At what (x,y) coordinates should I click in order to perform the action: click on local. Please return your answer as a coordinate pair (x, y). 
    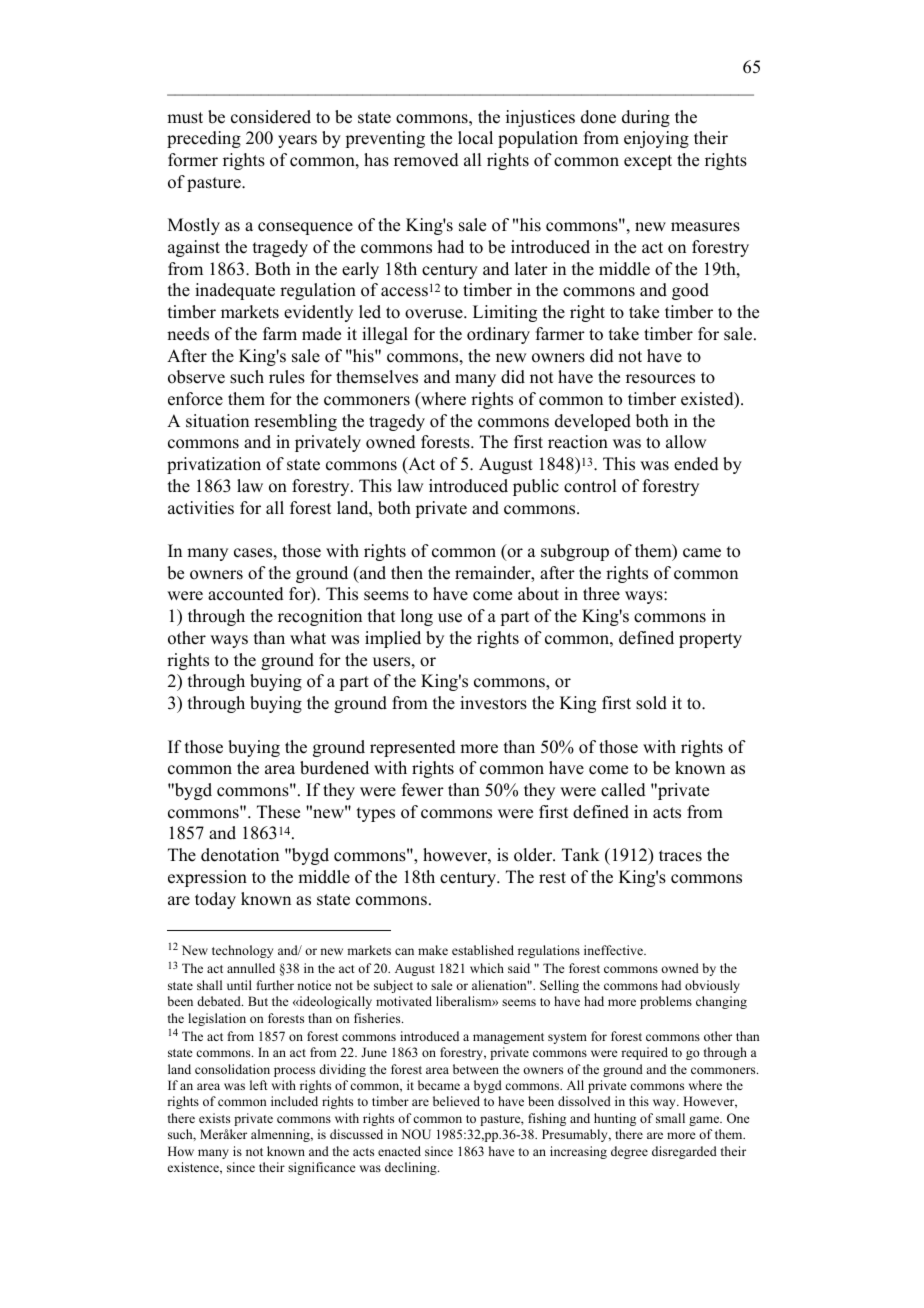
    Looking at the image, I should click on (475, 138).
